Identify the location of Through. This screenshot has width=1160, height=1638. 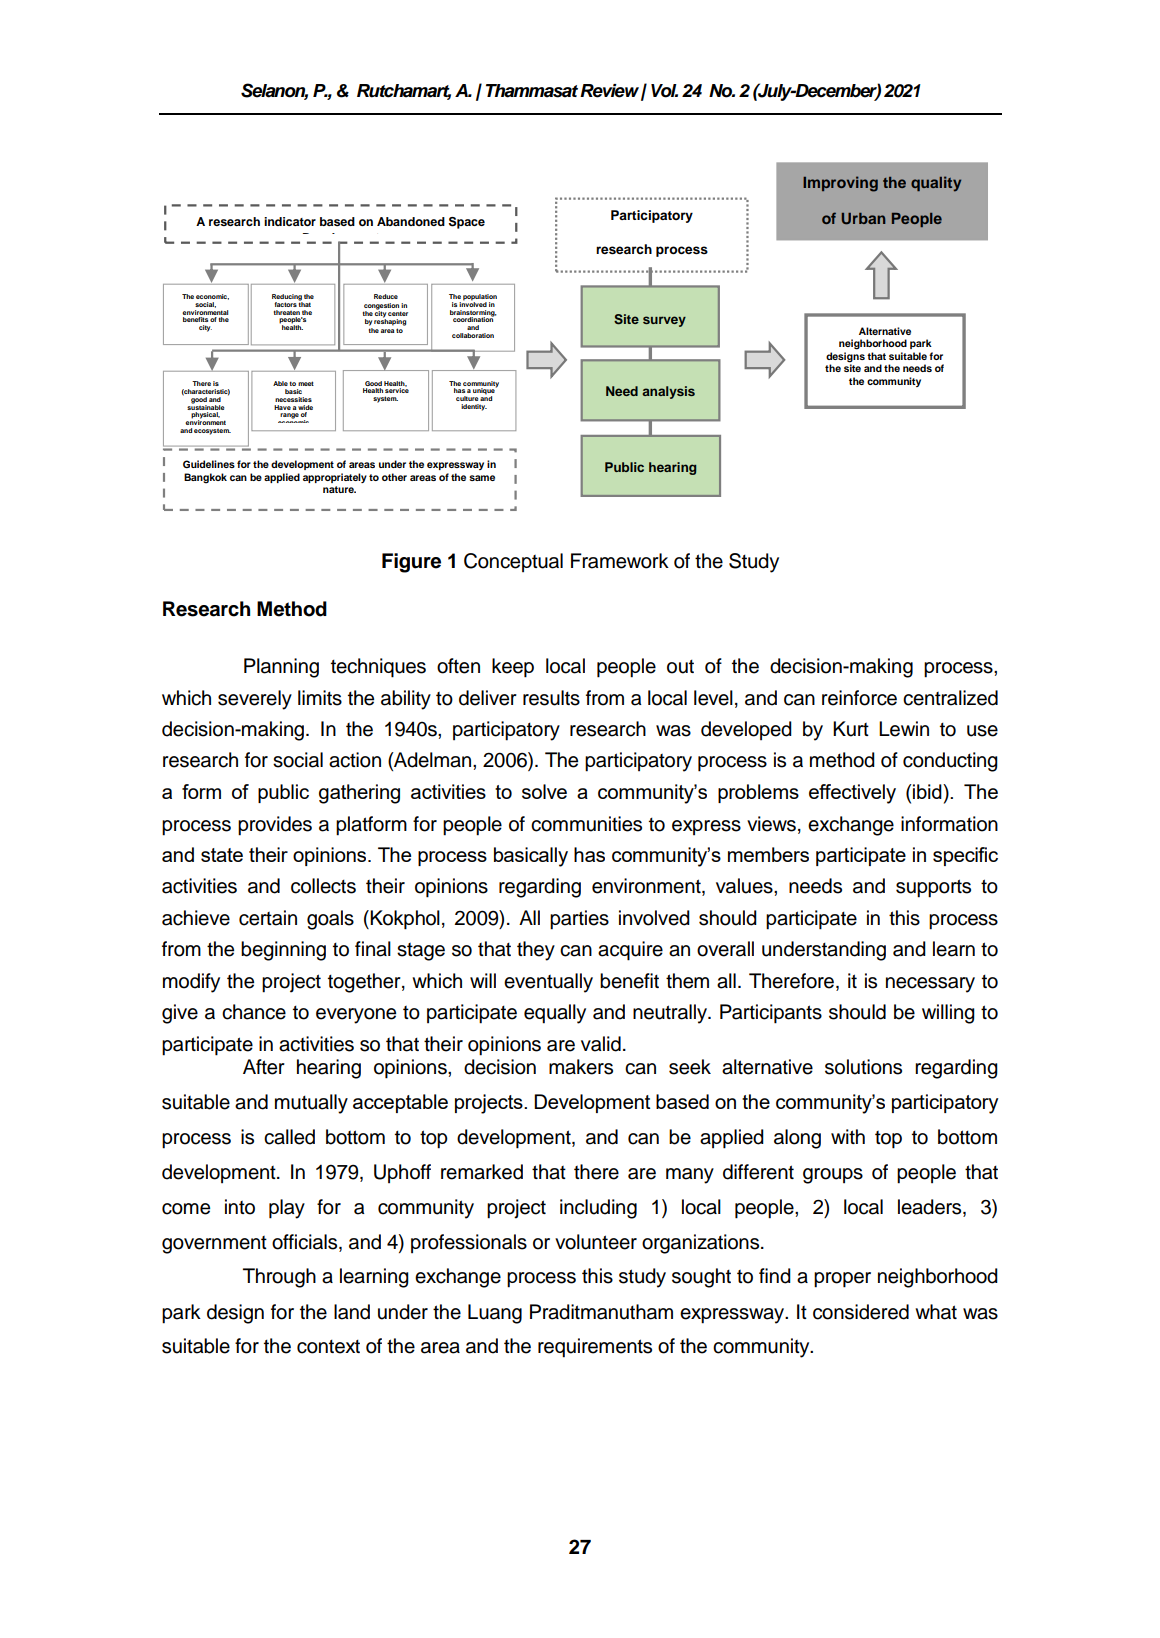
(279, 1278).
